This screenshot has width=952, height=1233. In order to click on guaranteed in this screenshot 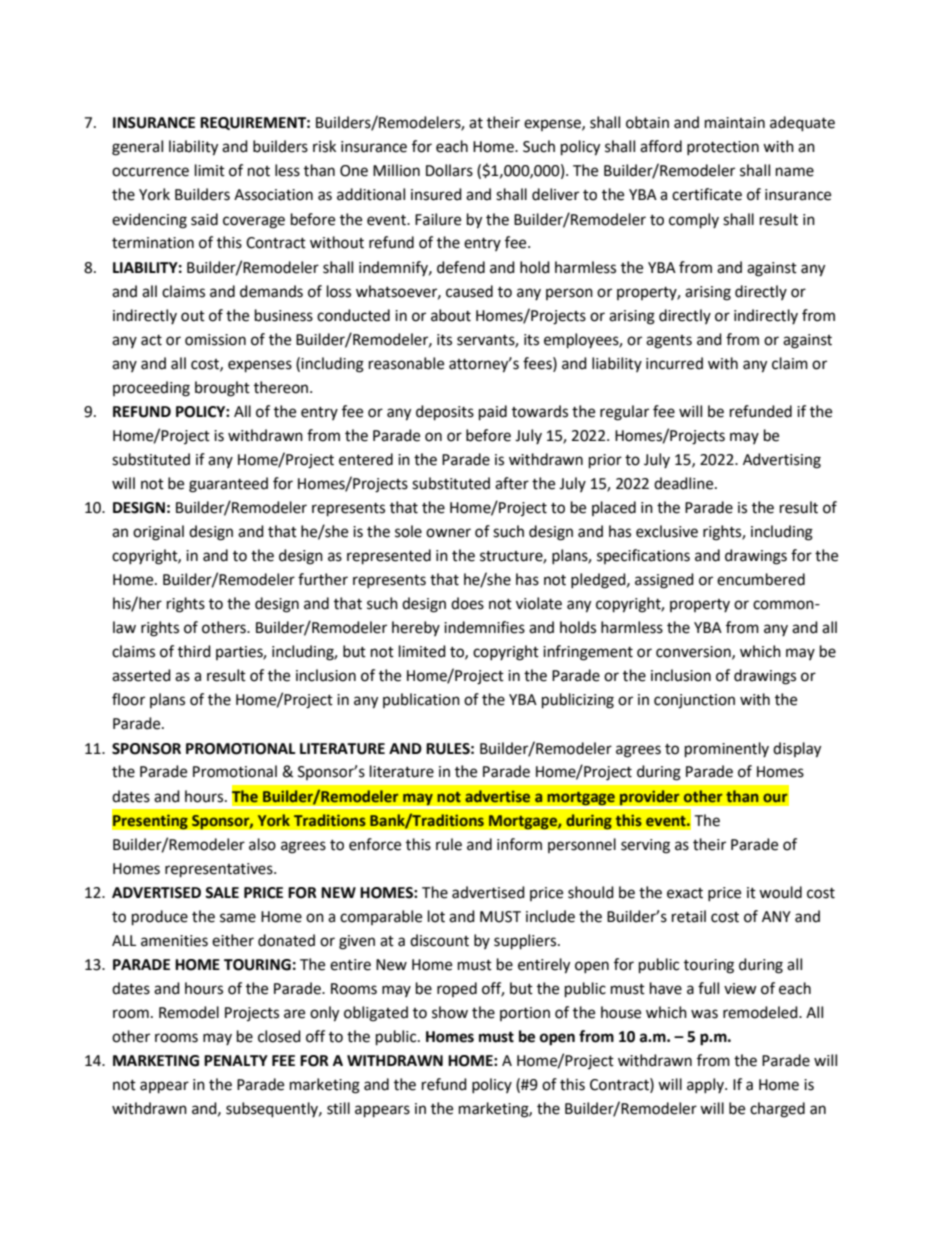, I will do `click(228, 485)`.
